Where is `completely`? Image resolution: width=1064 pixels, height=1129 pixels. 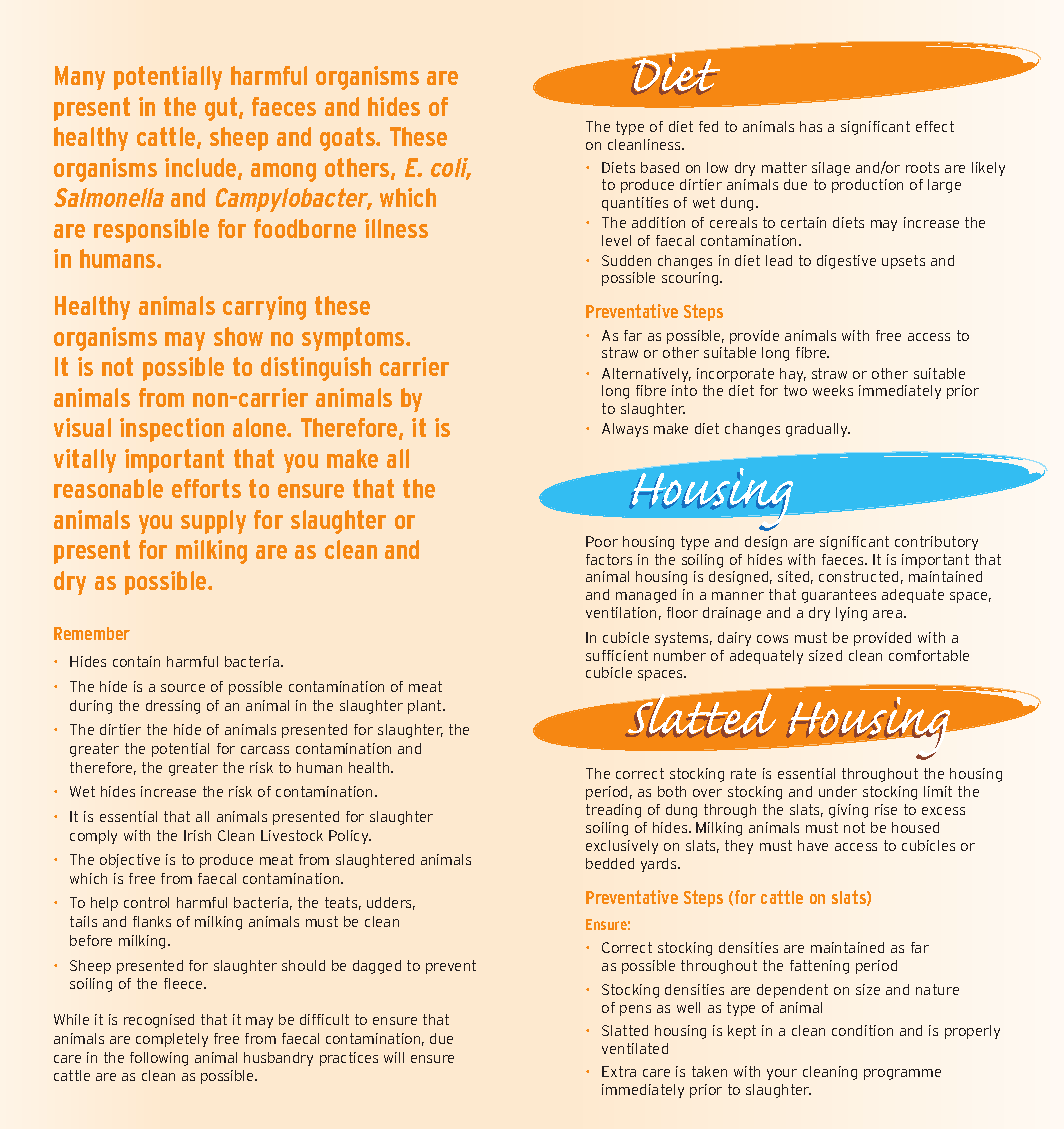
completely is located at coordinates (172, 1040).
